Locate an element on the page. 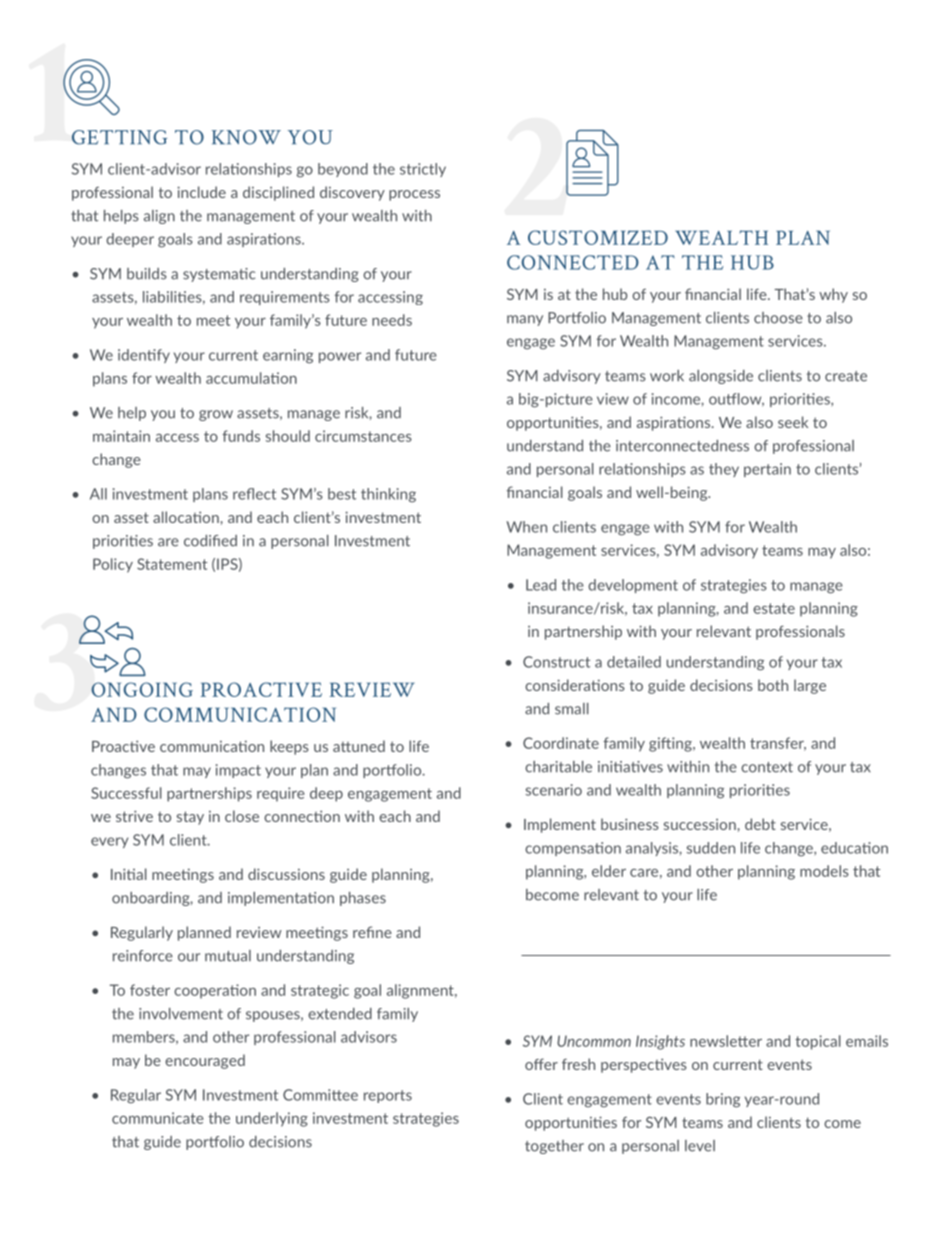 Image resolution: width=952 pixels, height=1233 pixels. strictly is located at coordinates (423, 170).
